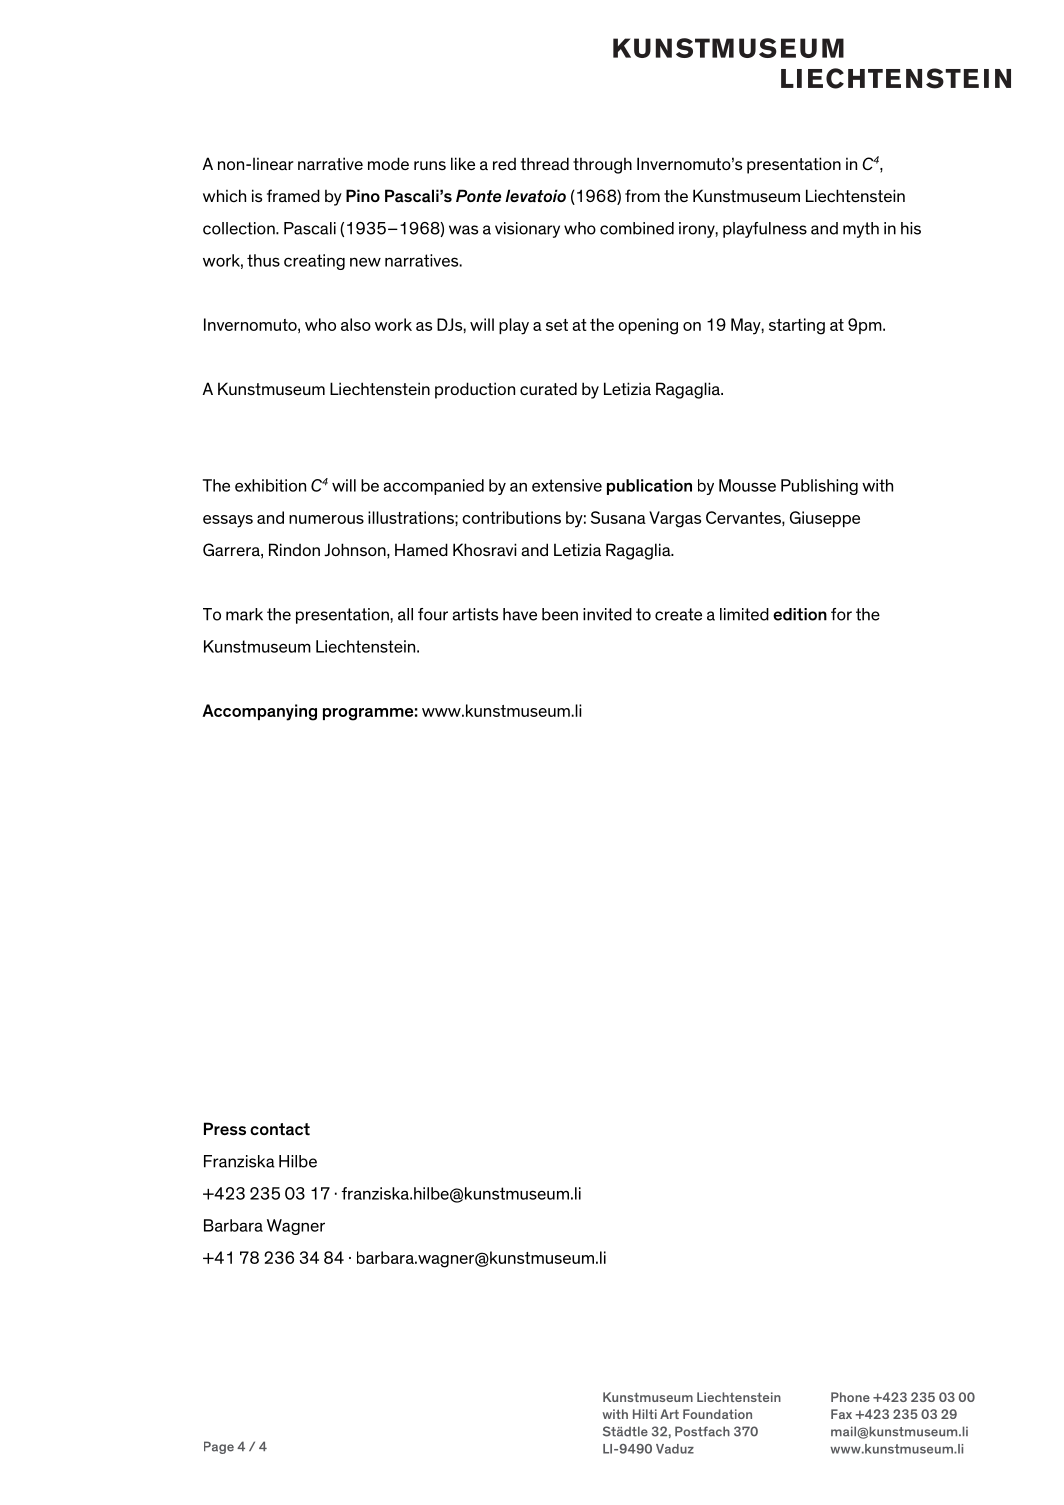  I want to click on thread, so click(545, 164).
